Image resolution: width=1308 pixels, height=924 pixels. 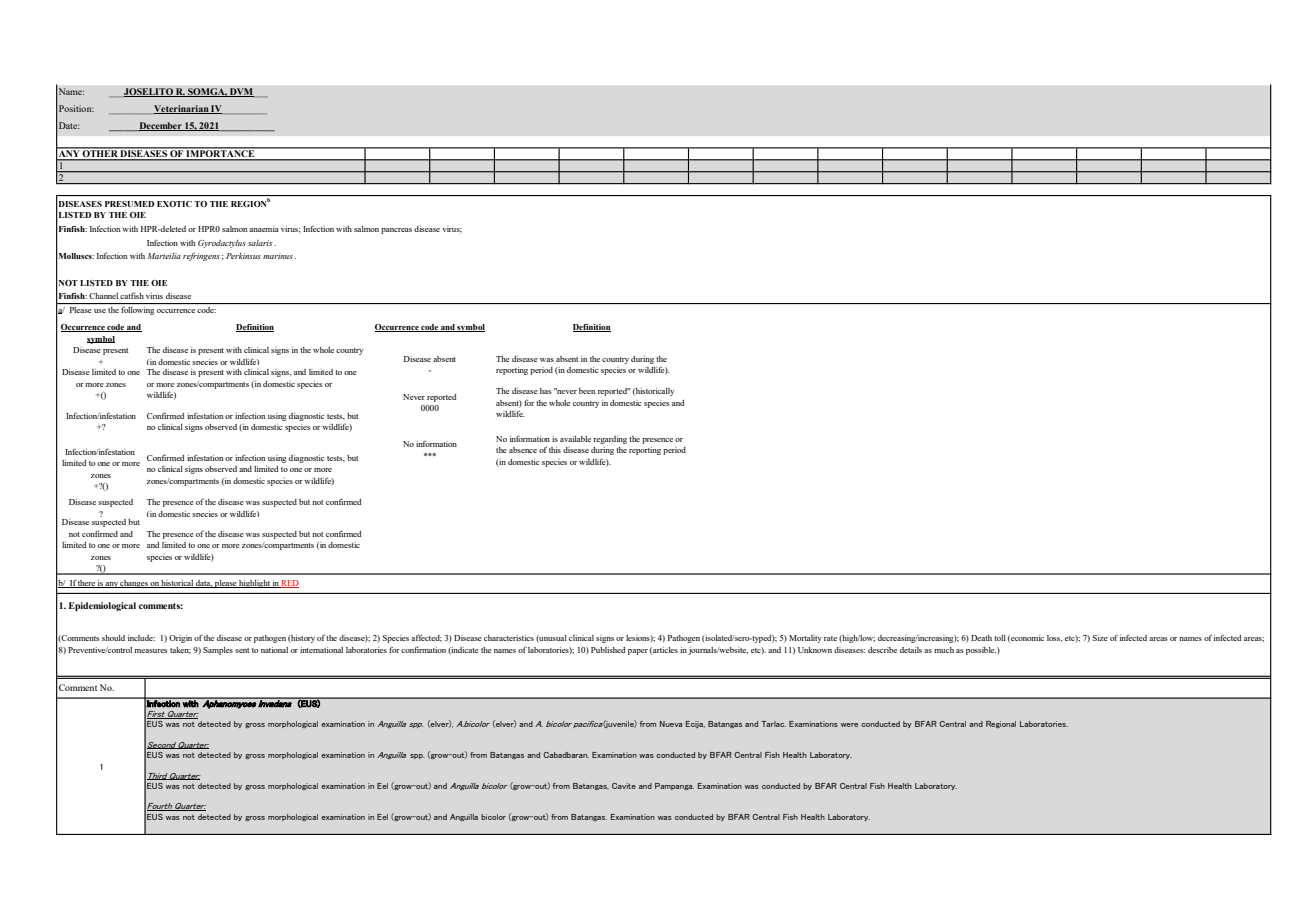 I want to click on regarding, so click(x=610, y=440).
